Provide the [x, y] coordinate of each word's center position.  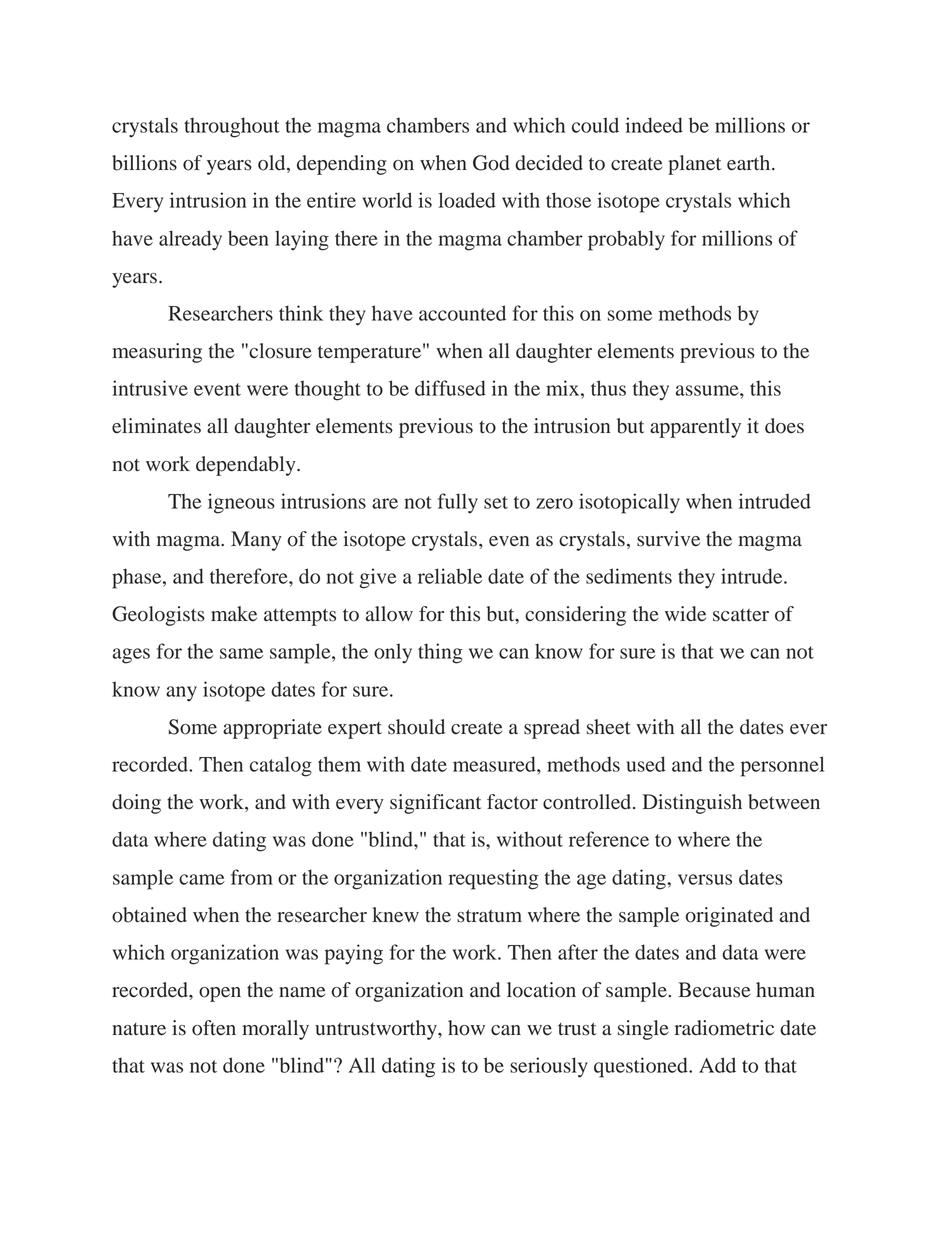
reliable [450, 576]
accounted [462, 313]
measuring [157, 353]
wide [685, 614]
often [214, 1028]
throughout [232, 127]
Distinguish [692, 804]
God [491, 163]
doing [136, 804]
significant [435, 804]
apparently [695, 428]
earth [750, 163]
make [234, 614]
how [466, 1028]
